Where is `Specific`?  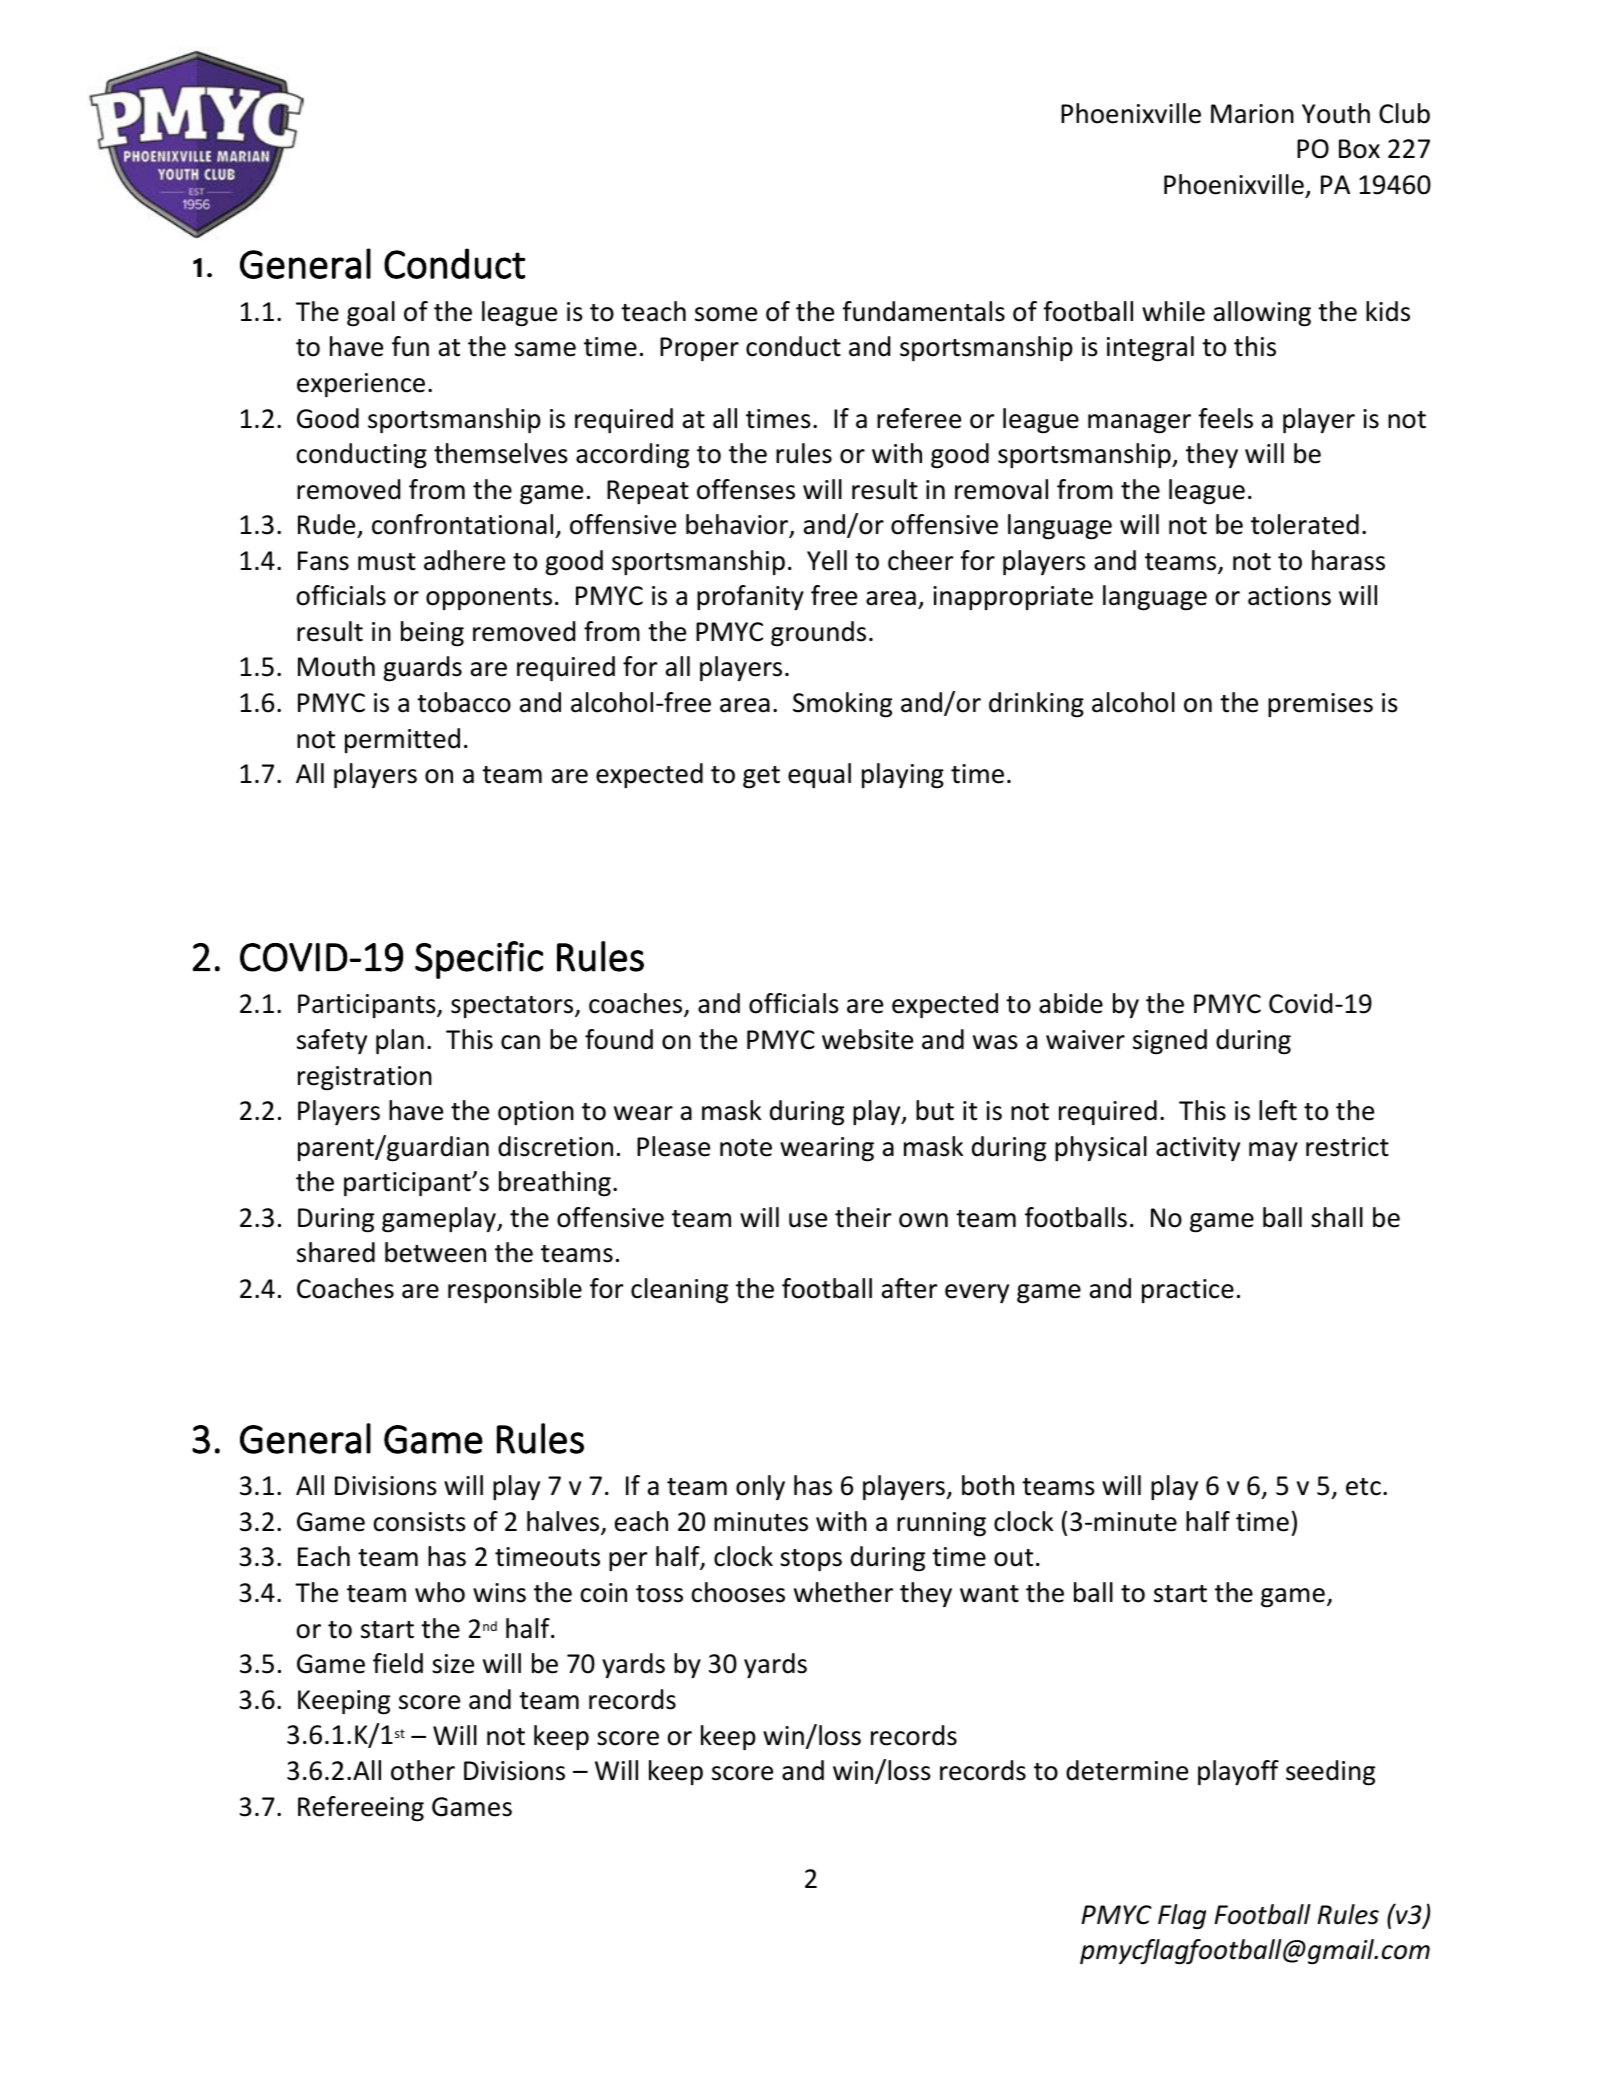
Specific is located at coordinates (479, 960).
